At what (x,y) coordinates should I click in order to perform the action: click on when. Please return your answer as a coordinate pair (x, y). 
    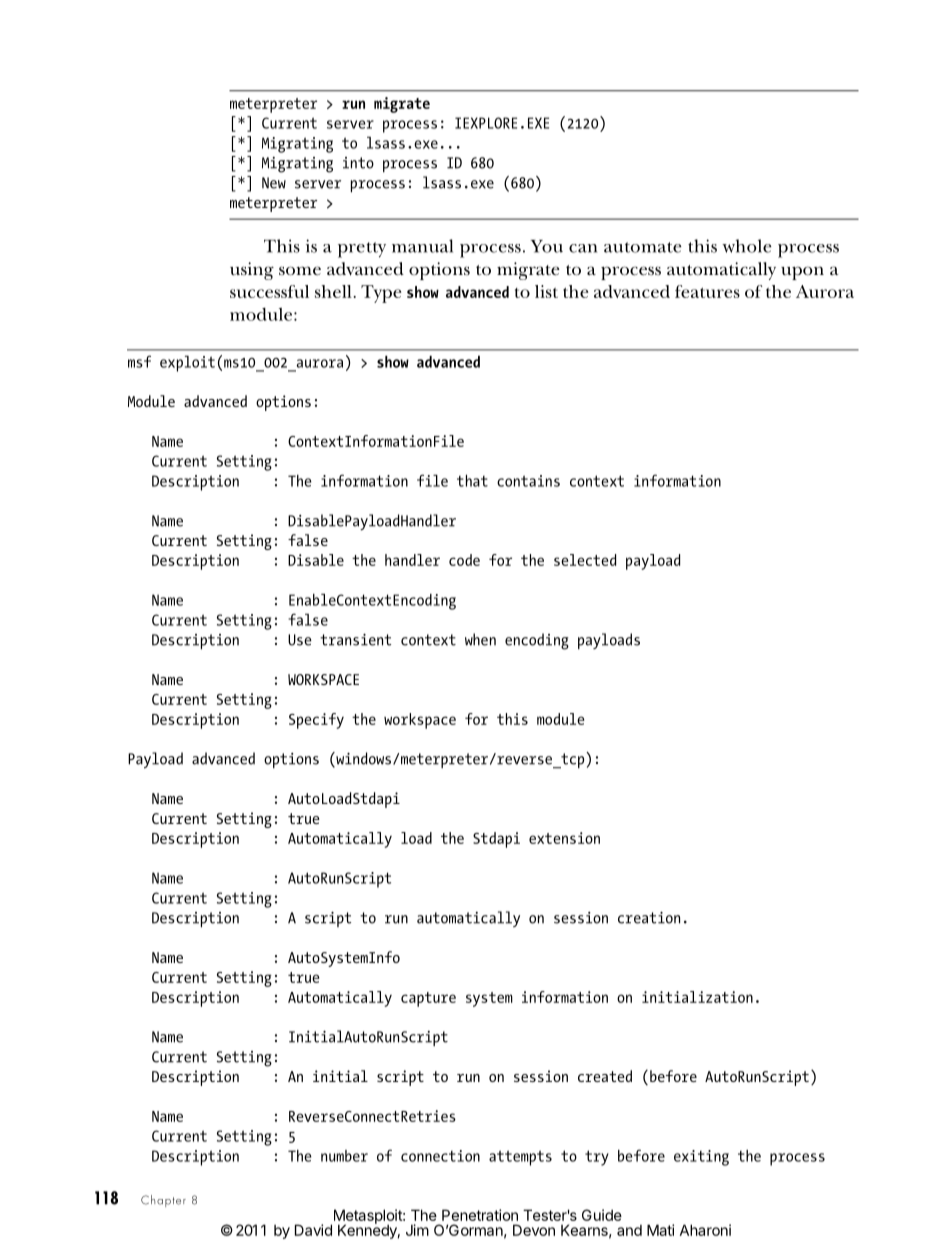
    Looking at the image, I should click on (480, 639).
